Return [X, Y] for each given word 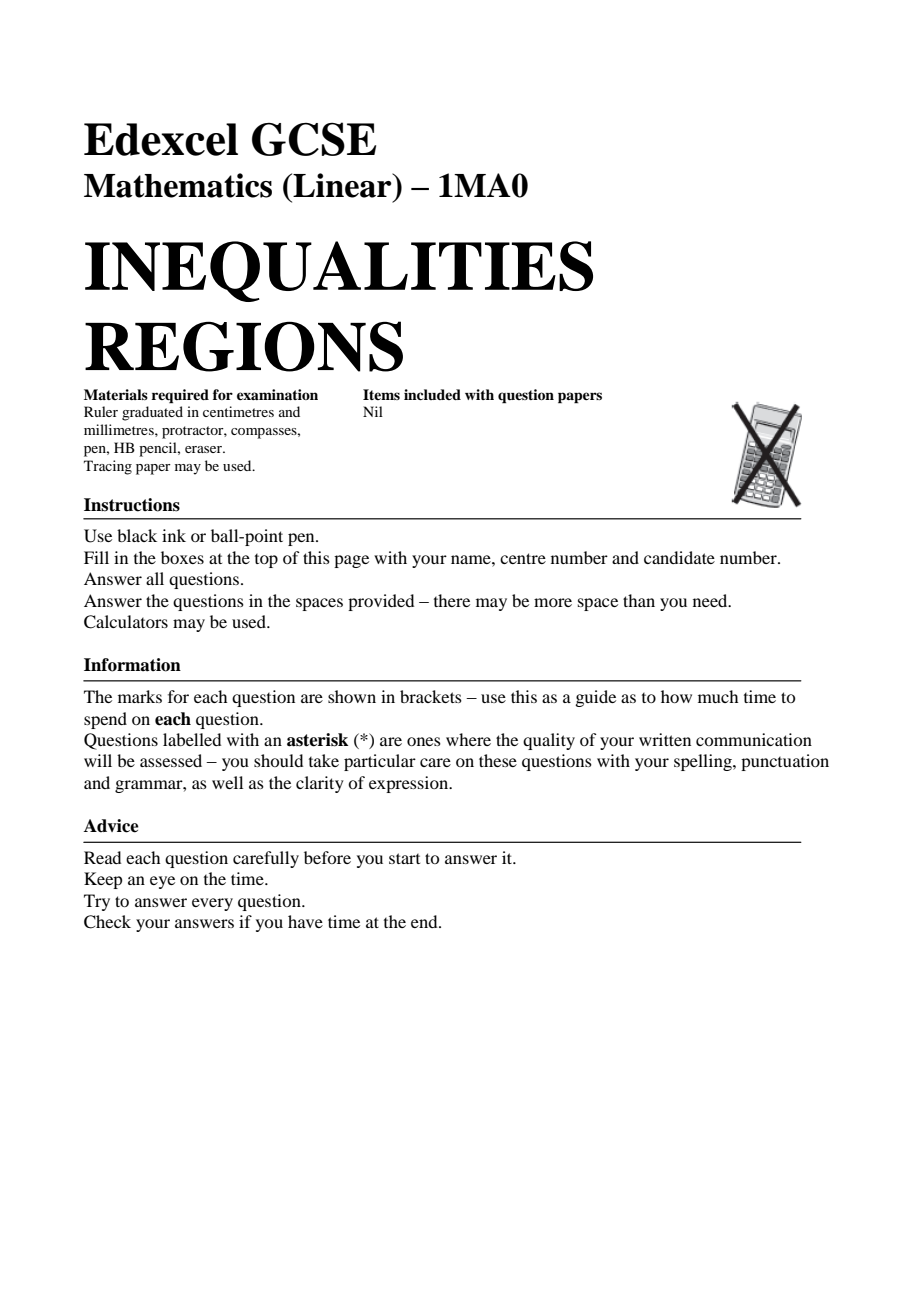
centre [523, 558]
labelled [192, 739]
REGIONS [244, 346]
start [404, 858]
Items [381, 394]
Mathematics [178, 185]
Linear [342, 185]
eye [162, 882]
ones [424, 741]
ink [174, 535]
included [432, 394]
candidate [679, 557]
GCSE [314, 139]
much [718, 696]
